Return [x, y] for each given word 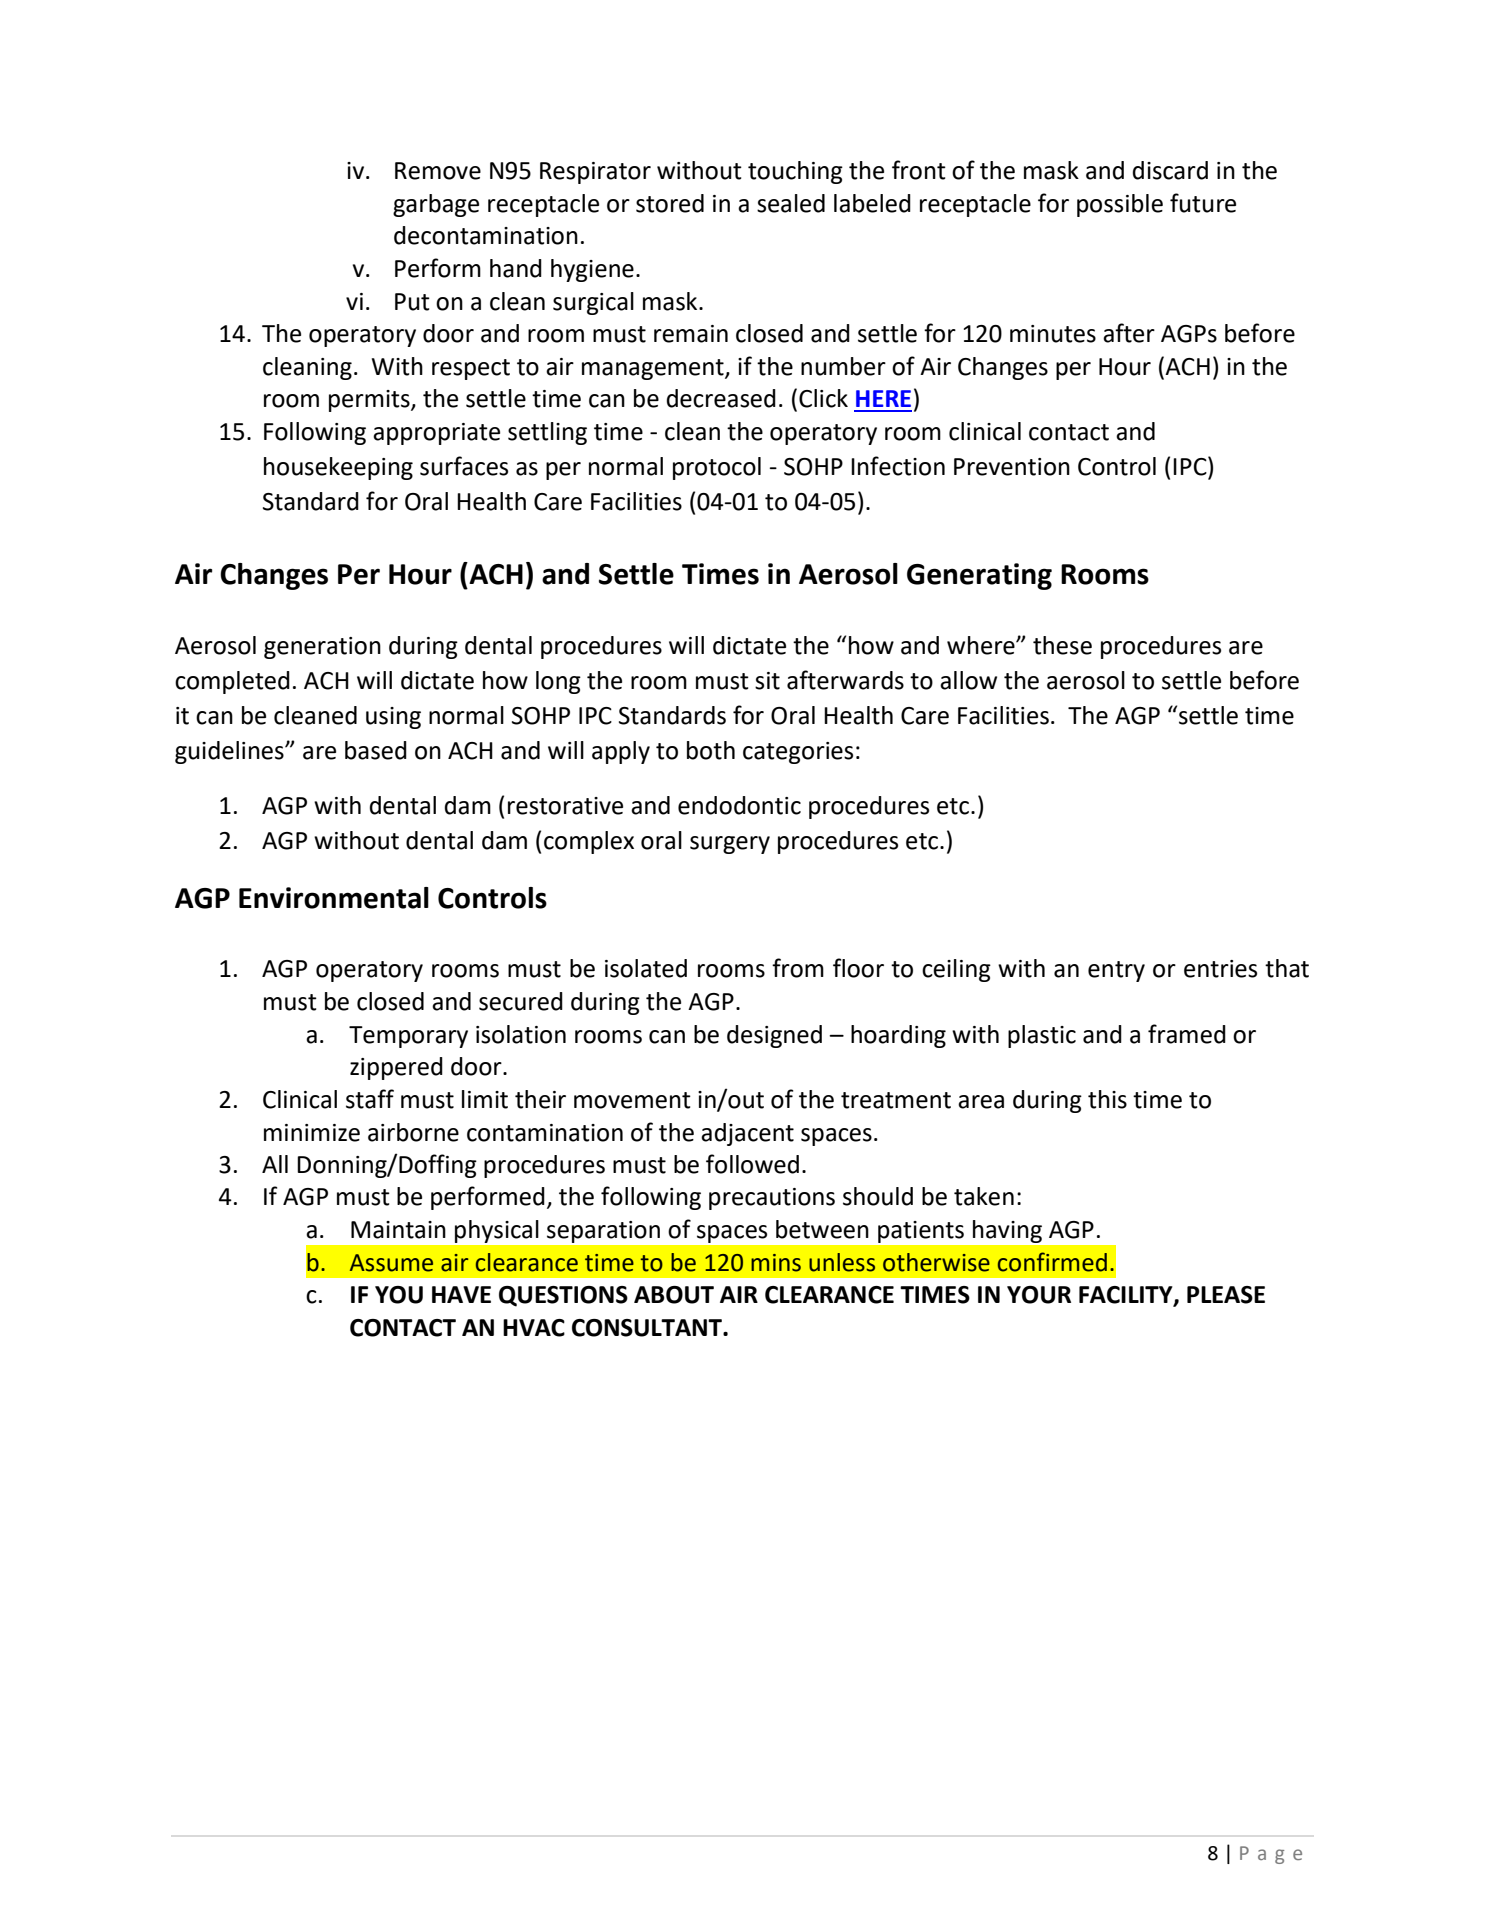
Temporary [408, 1037]
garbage [436, 205]
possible [1120, 205]
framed [1187, 1034]
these [1062, 645]
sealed [791, 203]
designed [774, 1036]
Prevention [1012, 467]
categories [798, 753]
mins [776, 1263]
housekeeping [338, 468]
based [376, 750]
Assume [391, 1263]
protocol [717, 468]
